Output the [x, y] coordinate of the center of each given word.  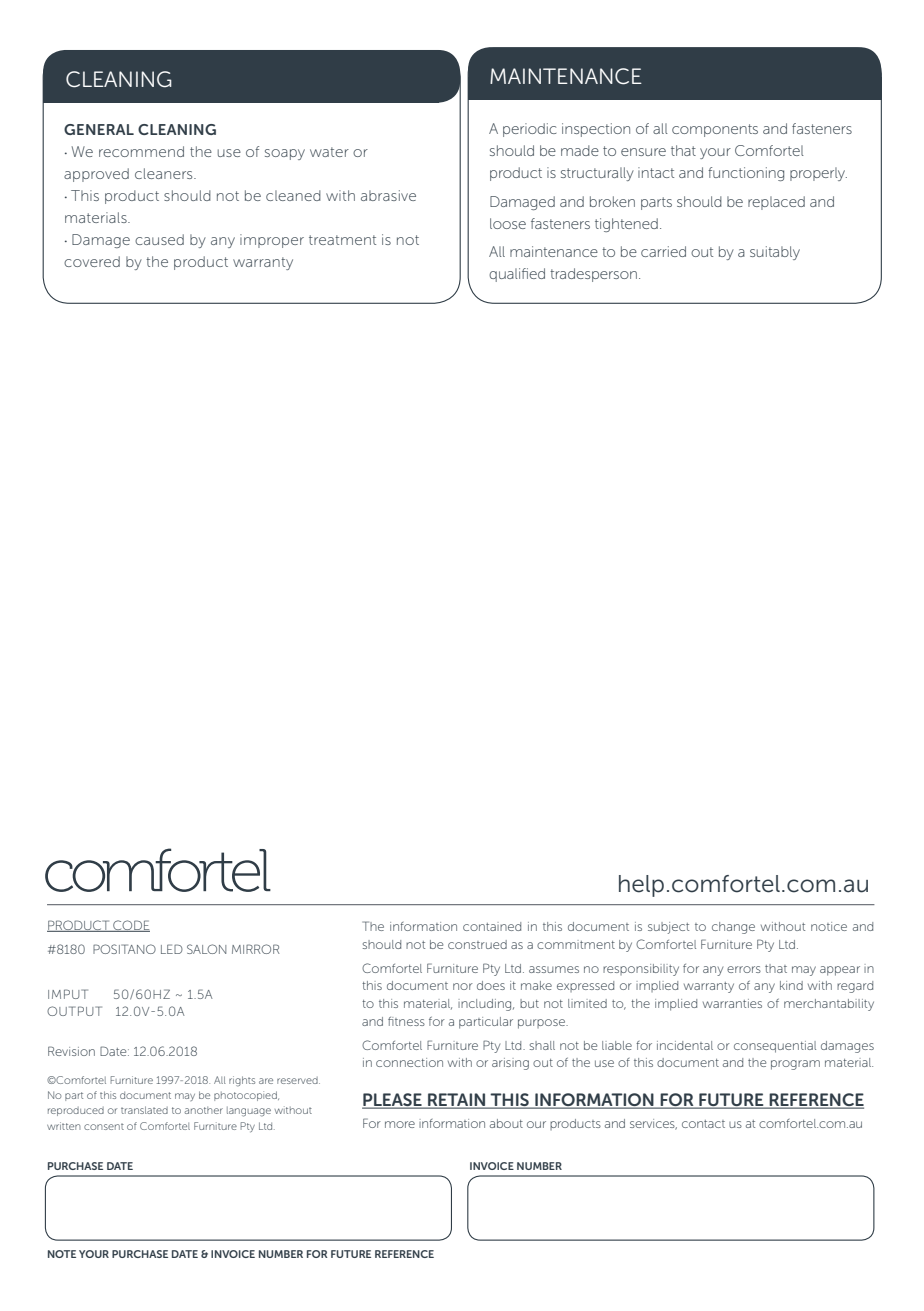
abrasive [388, 195]
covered [92, 261]
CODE [130, 926]
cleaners [165, 173]
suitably [775, 253]
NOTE [62, 1254]
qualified [517, 275]
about [506, 1123]
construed [477, 944]
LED [172, 949]
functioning [746, 174]
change [733, 928]
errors [744, 969]
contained [492, 926]
